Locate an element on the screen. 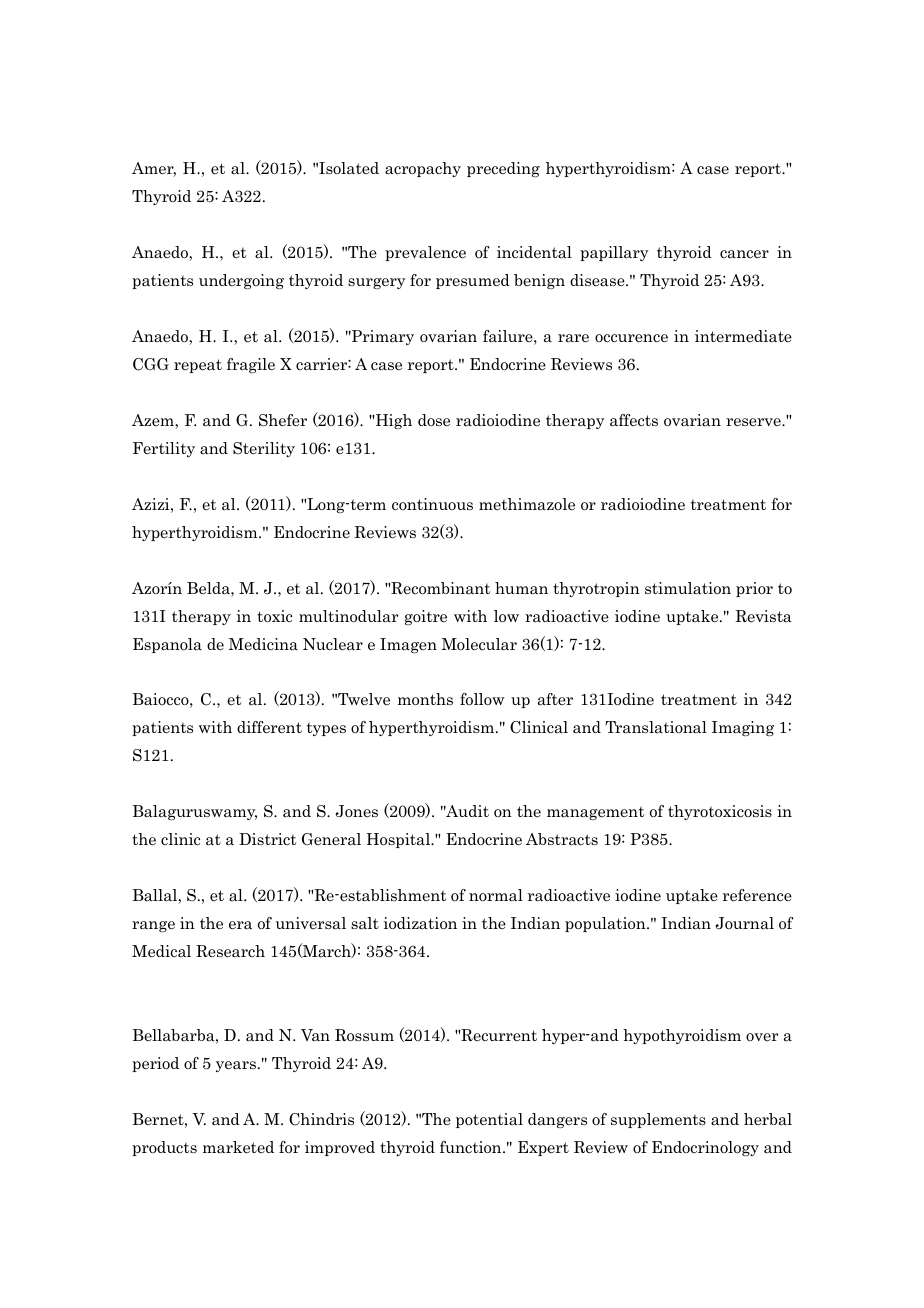  marketed is located at coordinates (238, 1147).
